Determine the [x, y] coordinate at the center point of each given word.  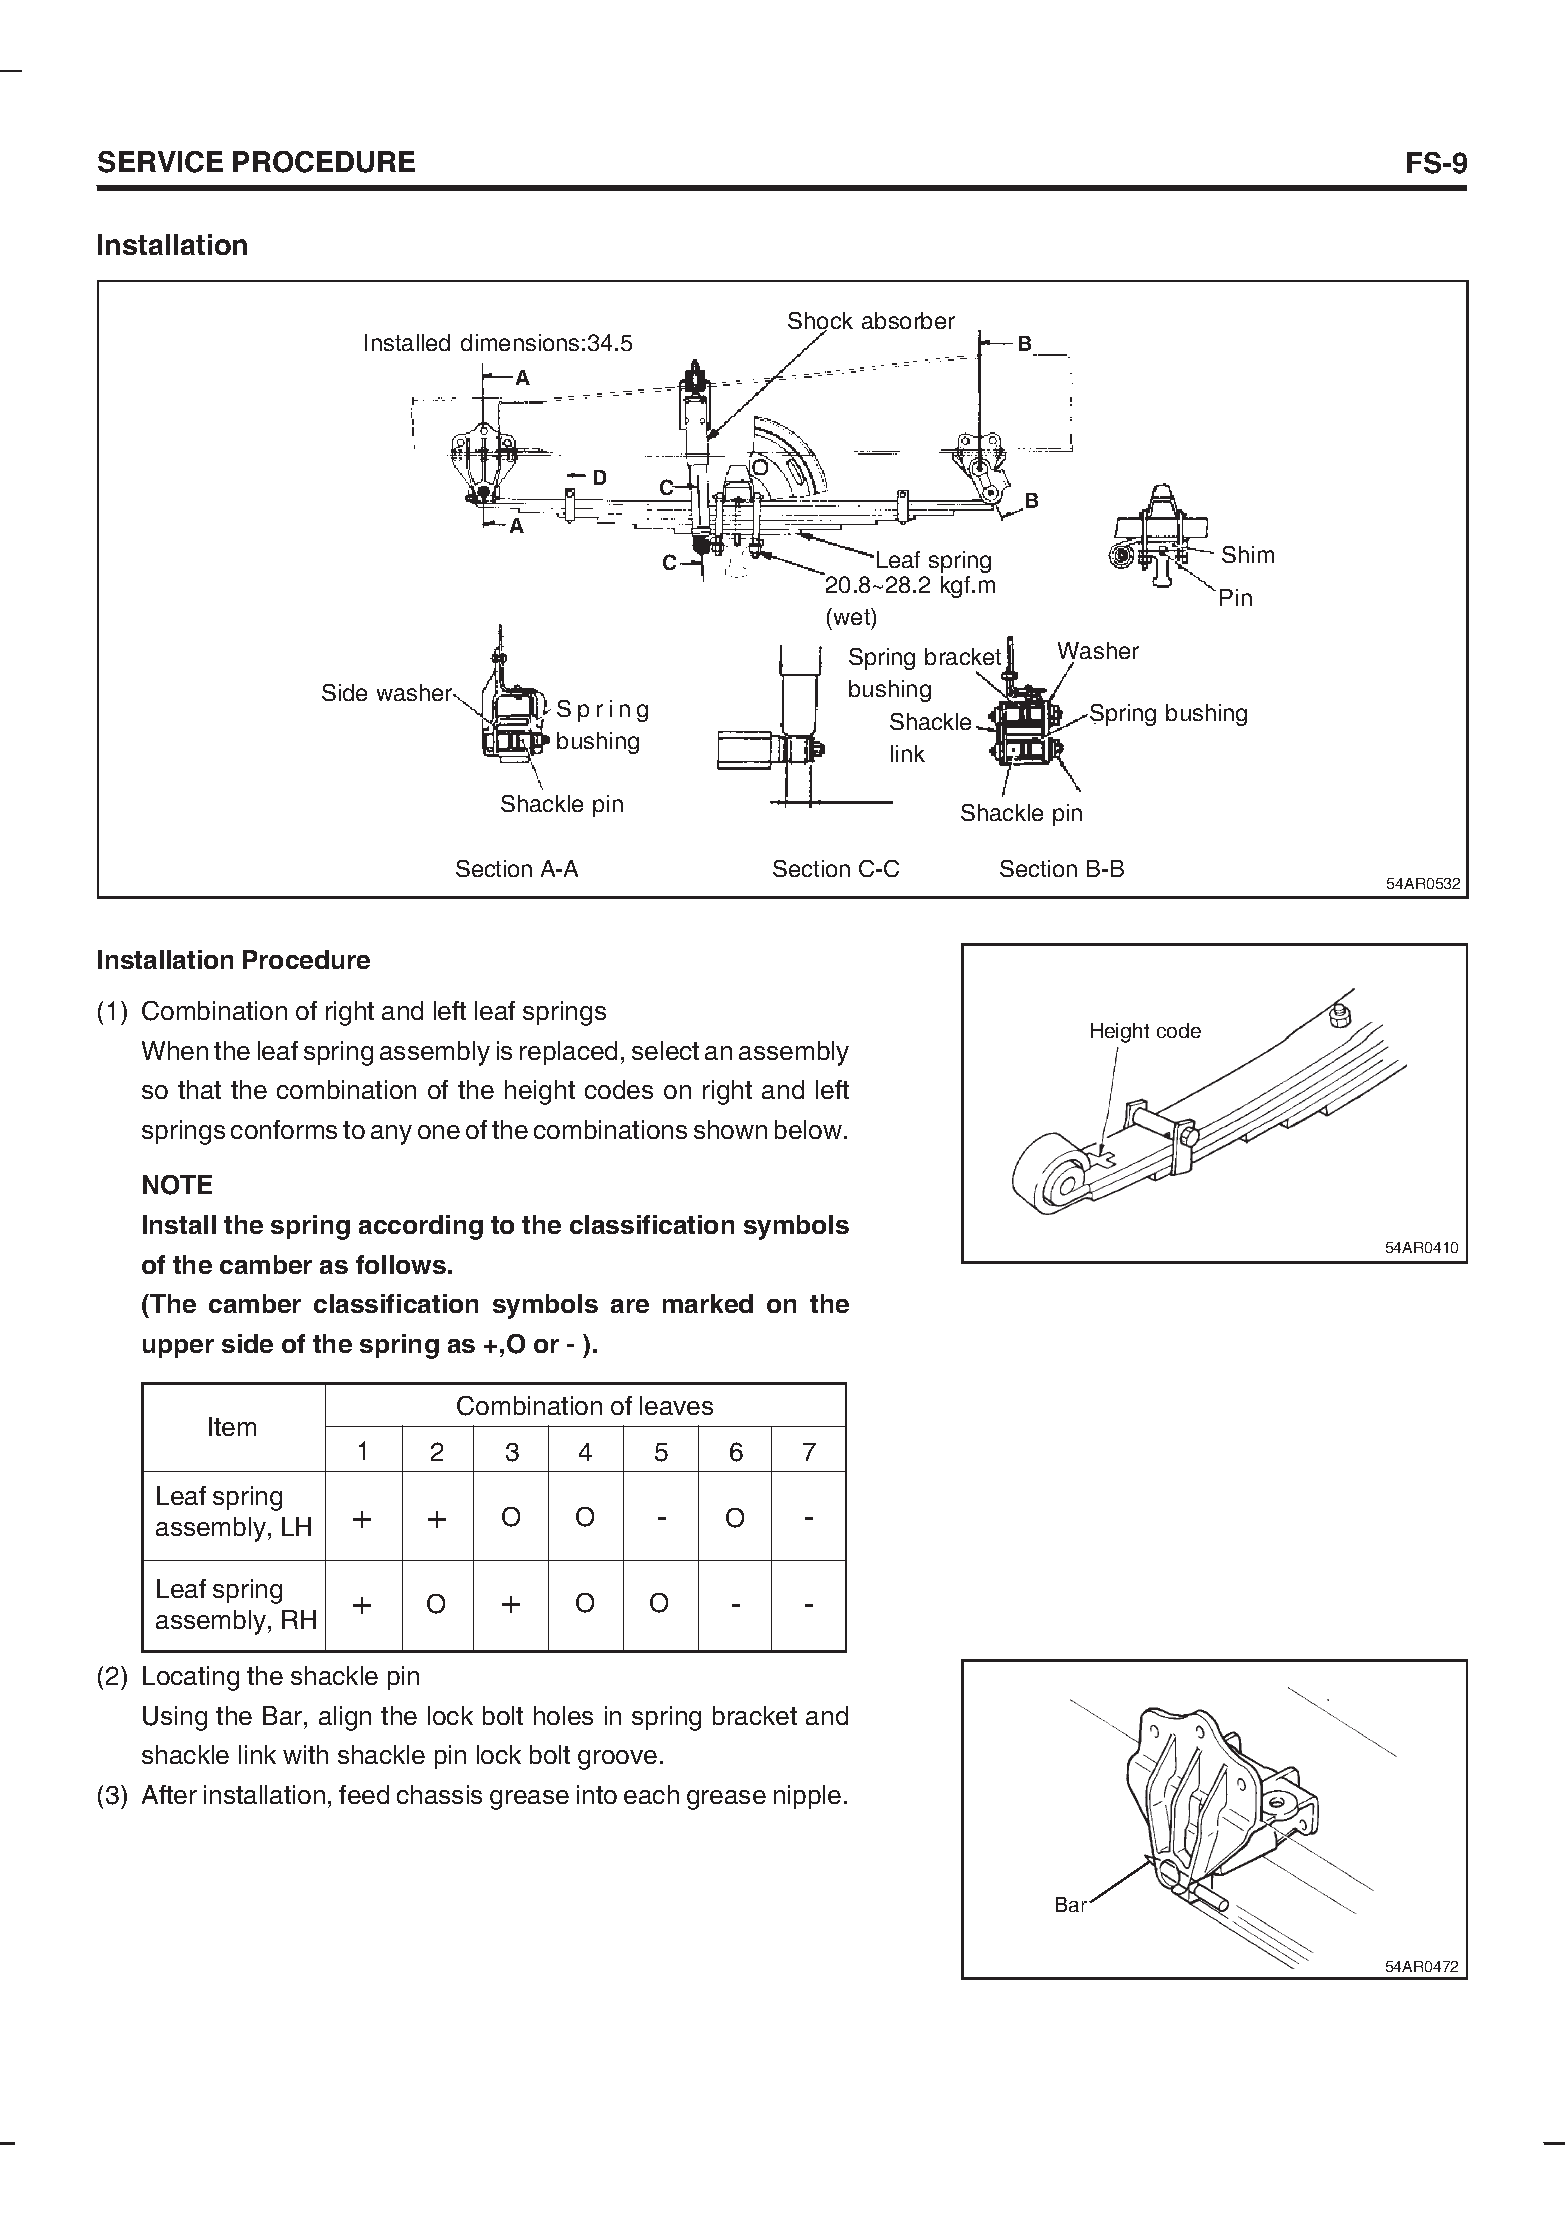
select [665, 1050]
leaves [676, 1405]
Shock [820, 322]
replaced [568, 1053]
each [651, 1794]
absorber [908, 320]
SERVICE [160, 162]
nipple [807, 1797]
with [305, 1754]
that [199, 1089]
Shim [1248, 554]
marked [708, 1303]
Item [232, 1426]
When [175, 1050]
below [810, 1129]
